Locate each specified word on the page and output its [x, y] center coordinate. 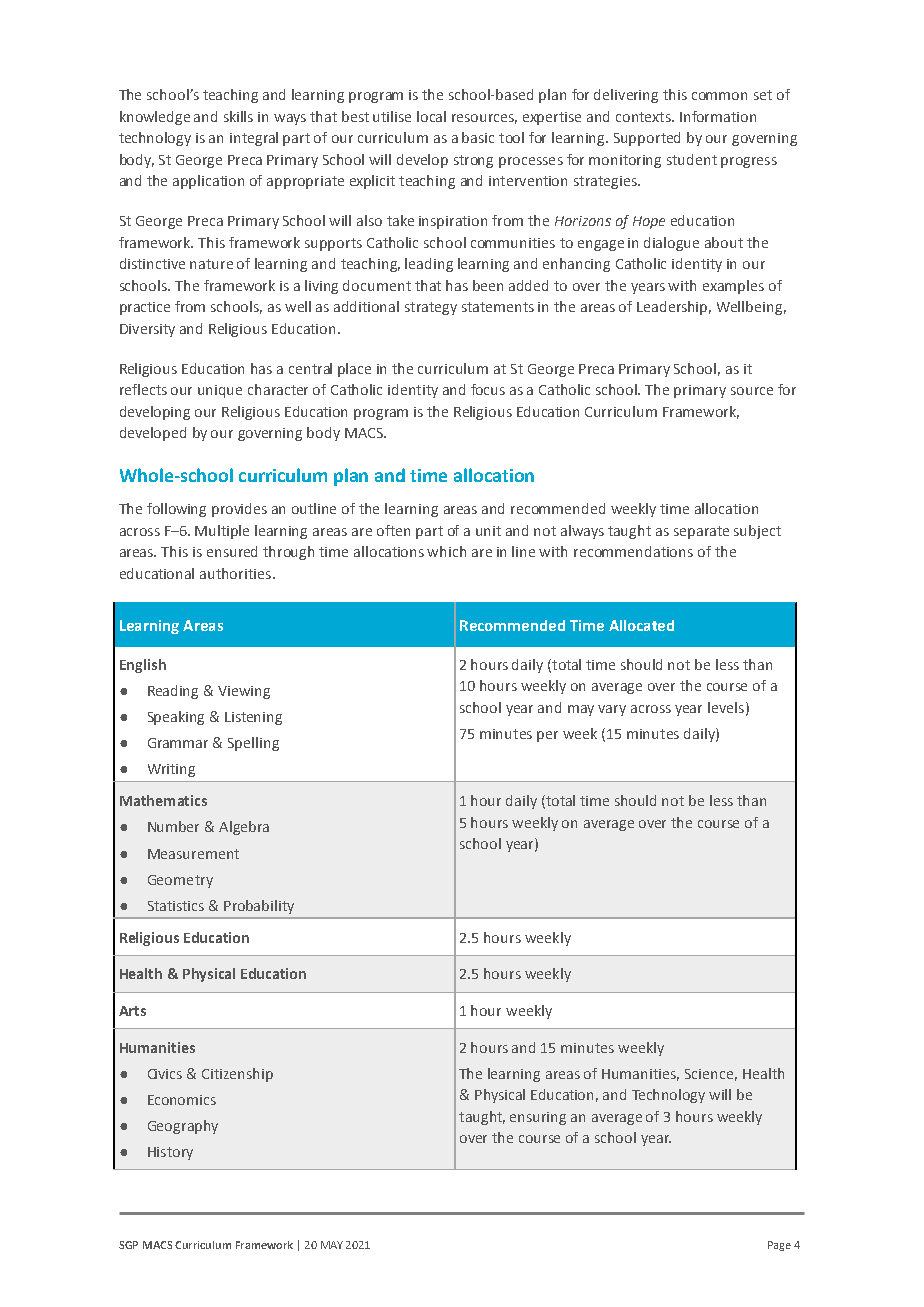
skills [238, 116]
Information [718, 116]
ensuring [538, 1118]
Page [779, 1246]
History [170, 1153]
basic [478, 137]
